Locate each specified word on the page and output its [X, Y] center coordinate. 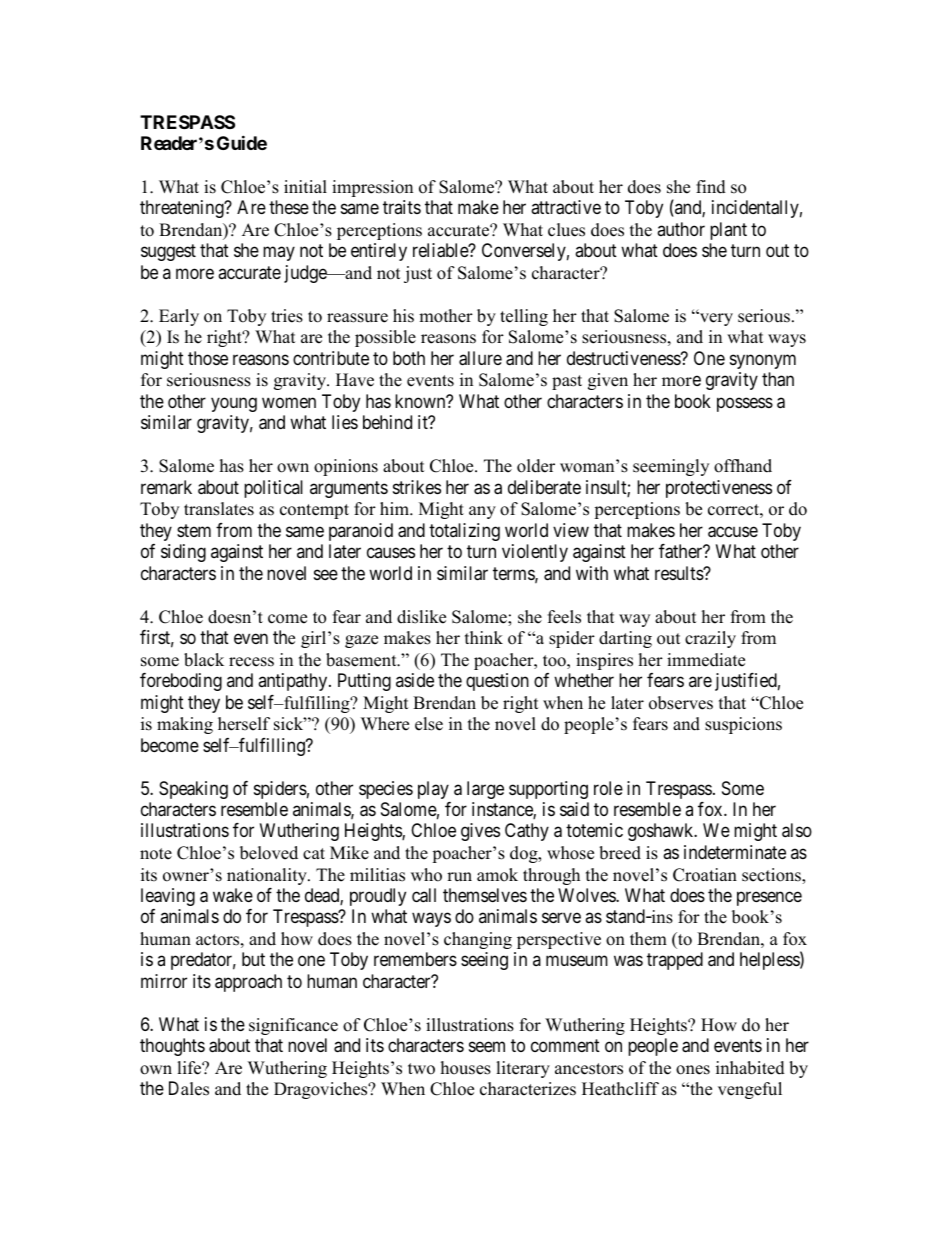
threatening [183, 209]
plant [728, 231]
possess [745, 404]
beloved [269, 853]
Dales [189, 1088]
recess [251, 662]
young [234, 404]
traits [402, 207]
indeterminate [735, 852]
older [536, 466]
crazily [710, 639]
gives [480, 832]
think [484, 637]
